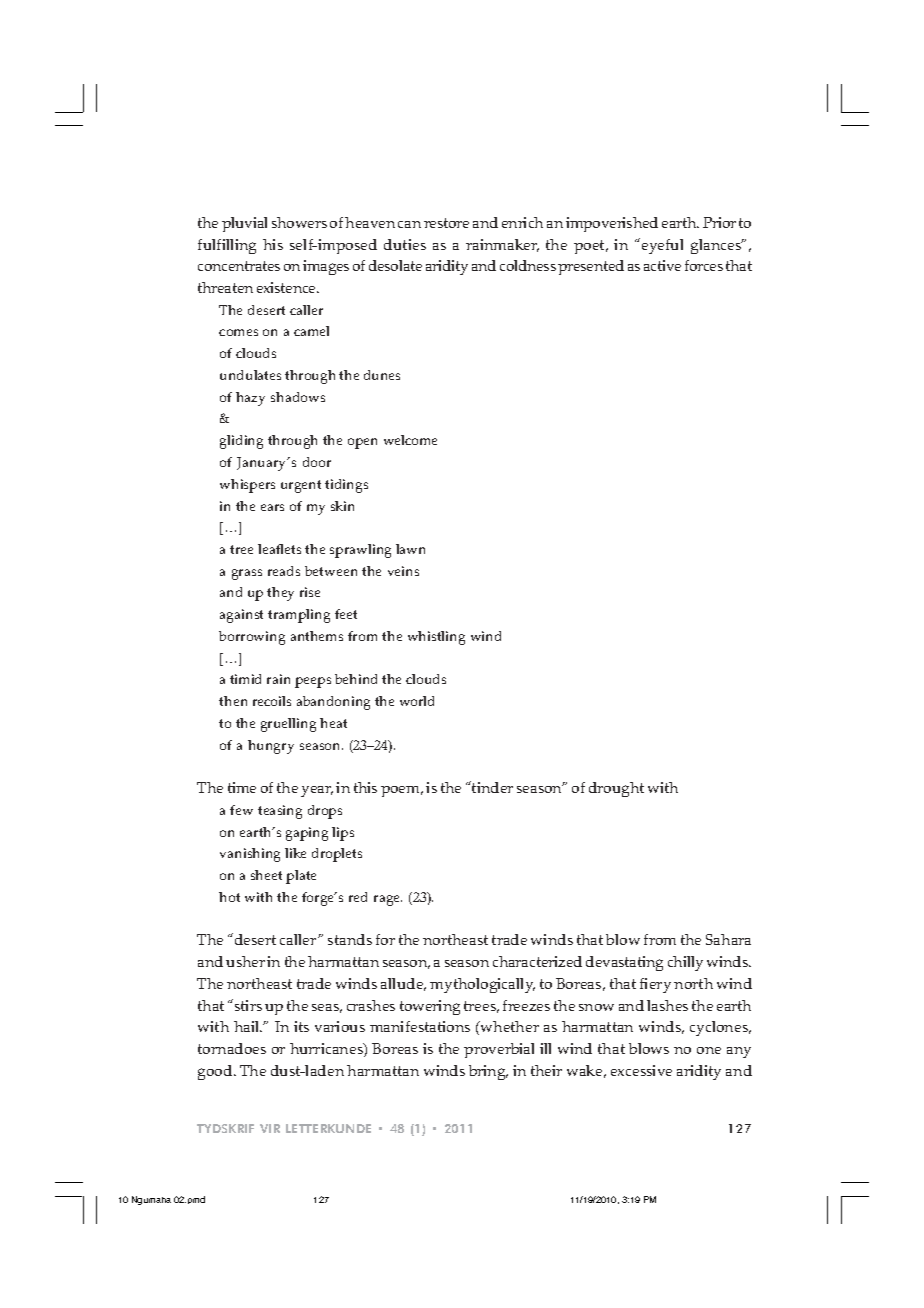 This screenshot has width=924, height=1308. I want to click on restore, so click(446, 223).
